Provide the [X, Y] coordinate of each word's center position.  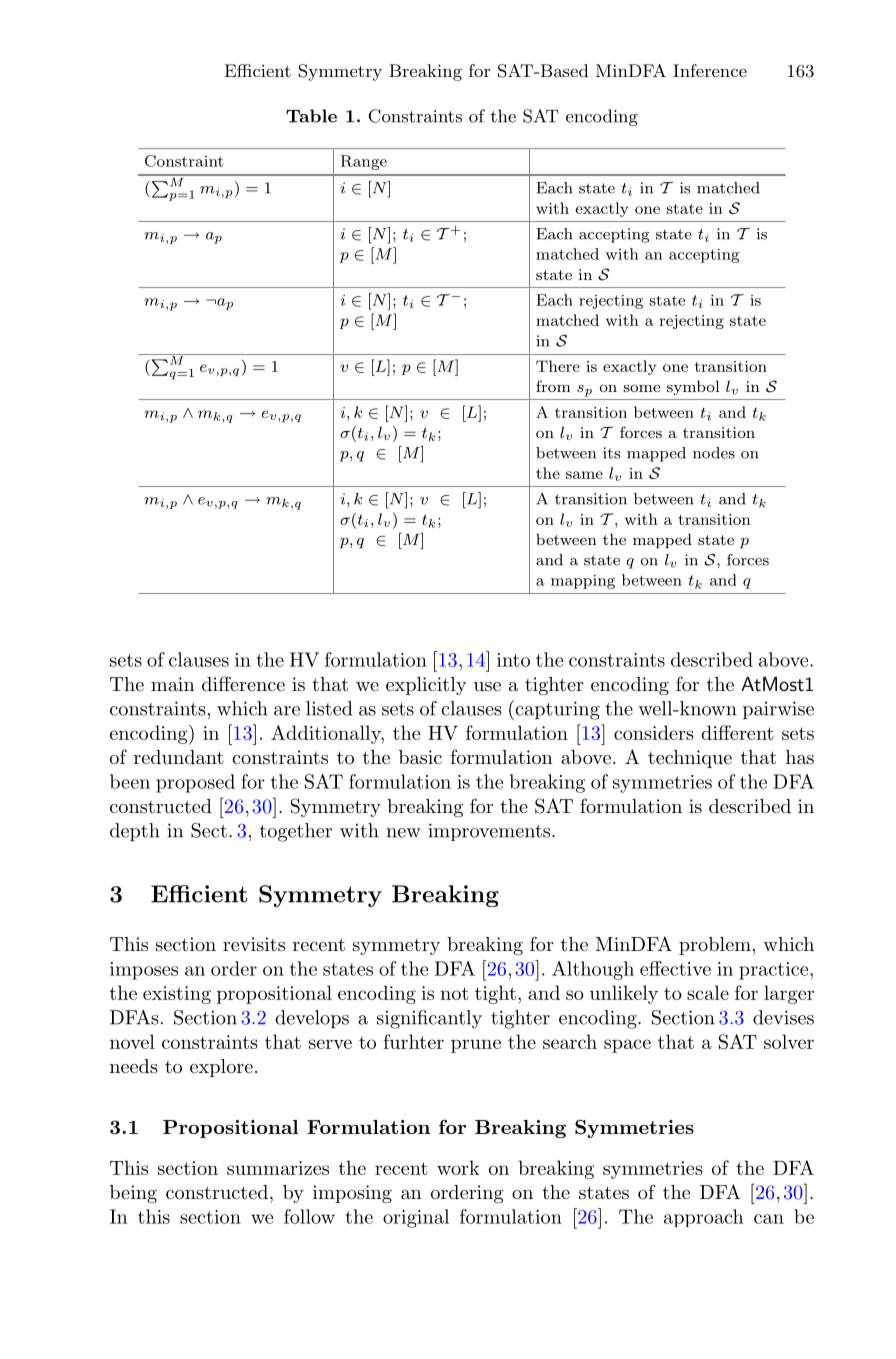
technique [690, 759]
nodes [714, 453]
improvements [490, 832]
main [172, 684]
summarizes [278, 1168]
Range [364, 162]
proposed [195, 783]
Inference [710, 70]
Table [311, 116]
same [584, 475]
